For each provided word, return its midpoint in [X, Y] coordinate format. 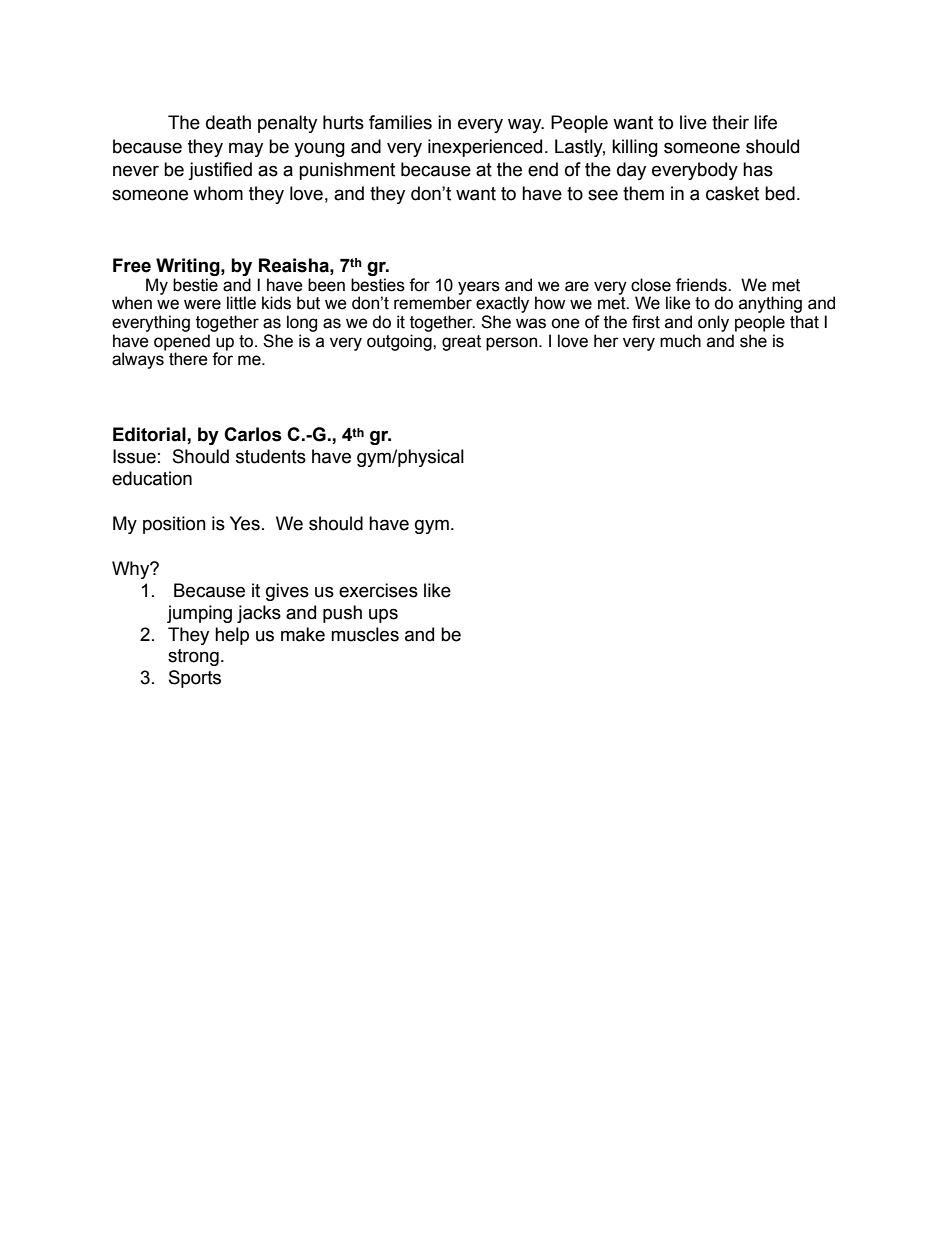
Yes [245, 523]
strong [193, 657]
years [479, 288]
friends [702, 285]
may [246, 149]
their [730, 122]
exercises [378, 590]
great [461, 343]
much [680, 341]
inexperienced [485, 148]
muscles [365, 634]
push [342, 614]
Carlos [253, 434]
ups [383, 615]
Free [132, 265]
